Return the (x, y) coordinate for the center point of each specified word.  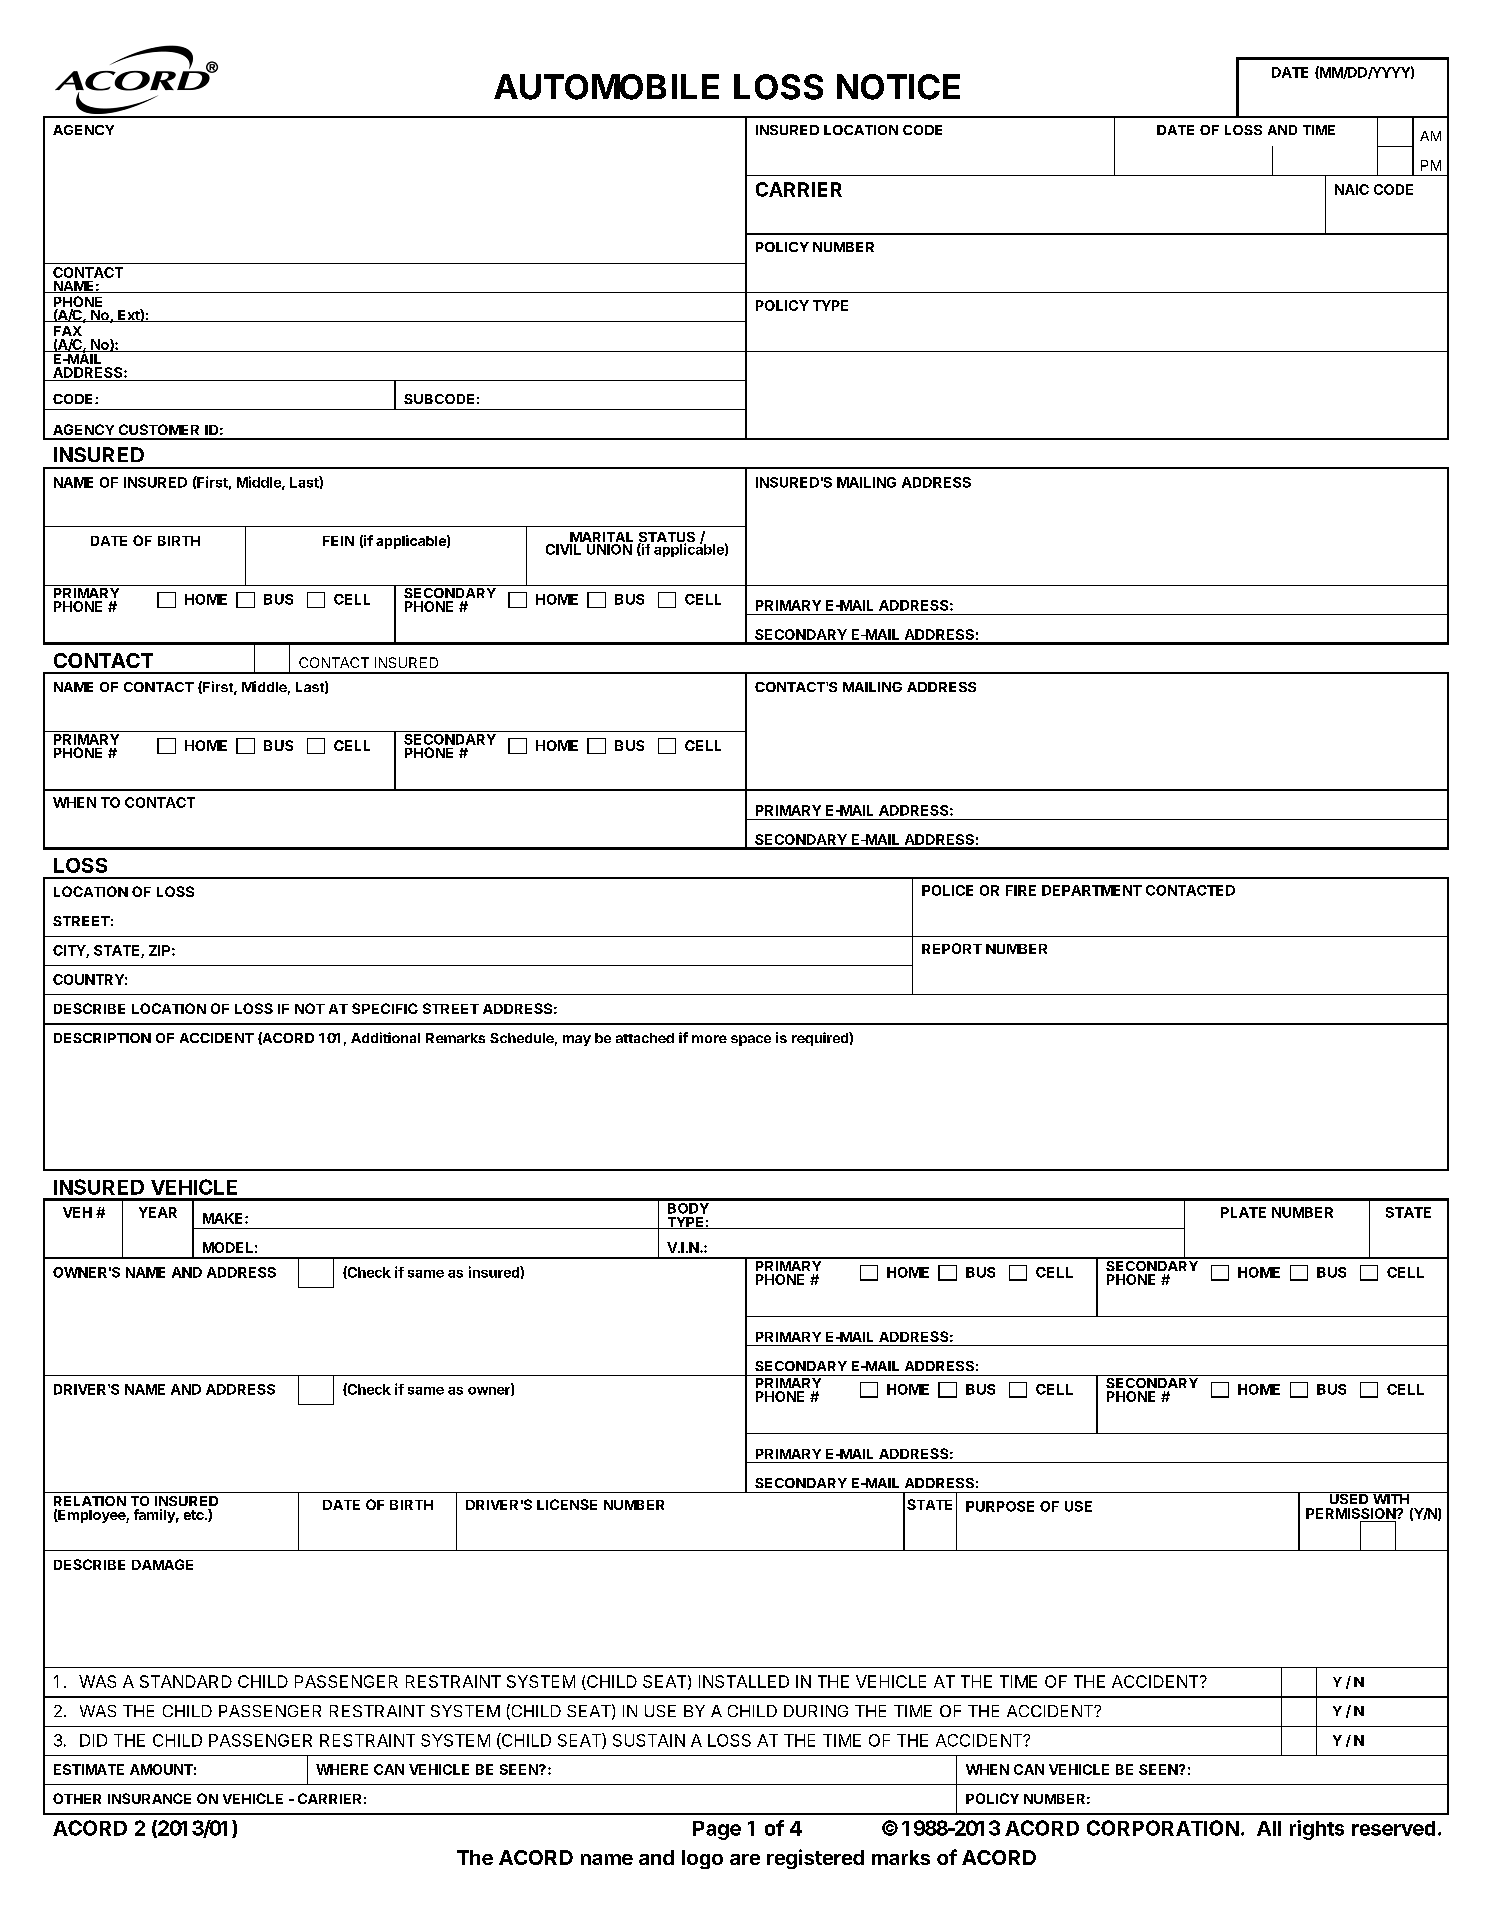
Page (717, 1830)
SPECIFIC (385, 1008)
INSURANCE (149, 1798)
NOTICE (898, 87)
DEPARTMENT (1092, 890)
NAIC (1352, 189)
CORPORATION (1163, 1828)
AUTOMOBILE (606, 87)
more (709, 1039)
